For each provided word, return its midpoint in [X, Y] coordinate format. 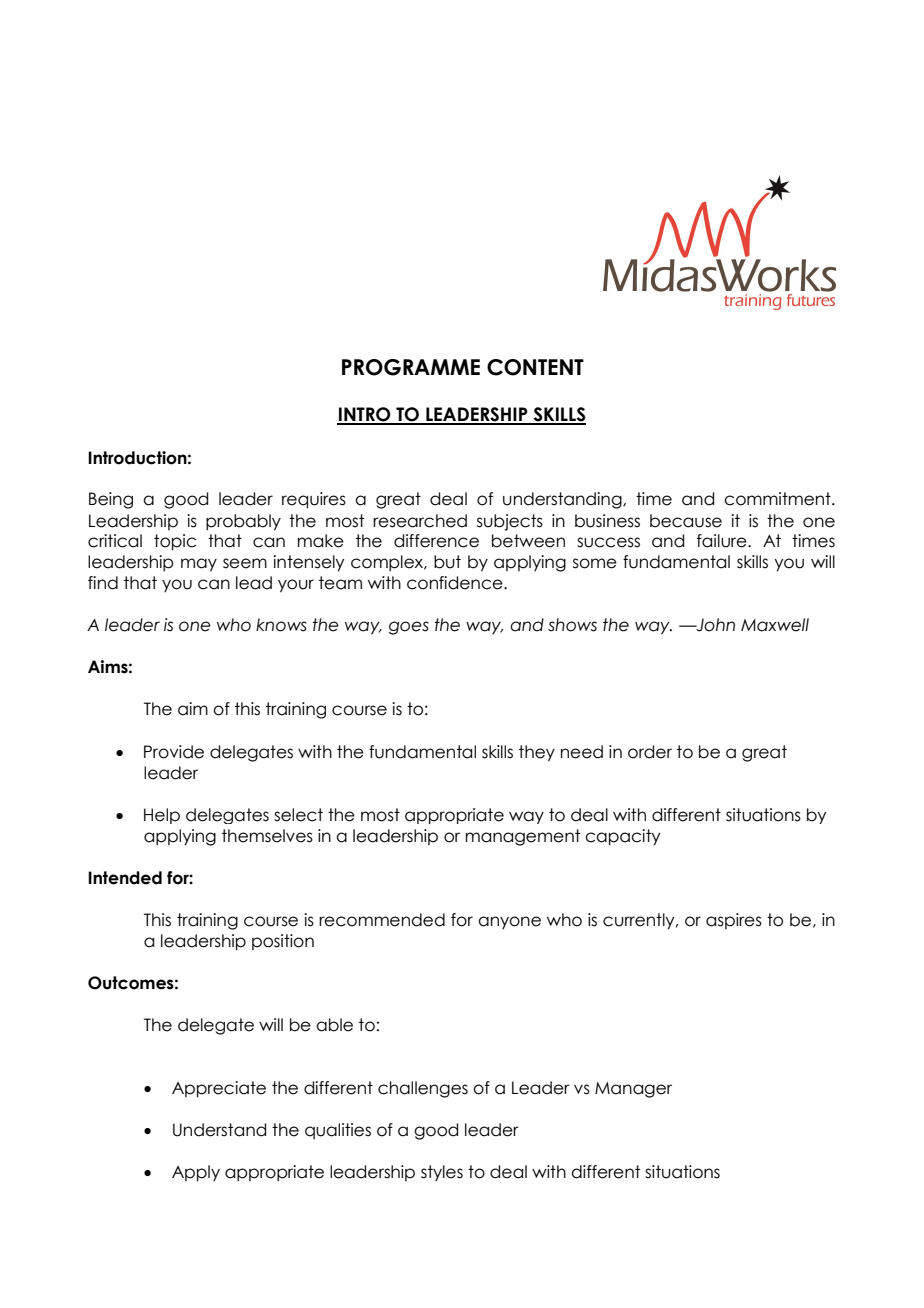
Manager [633, 1090]
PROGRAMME [411, 367]
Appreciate [219, 1089]
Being [111, 500]
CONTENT [535, 367]
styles [442, 1173]
